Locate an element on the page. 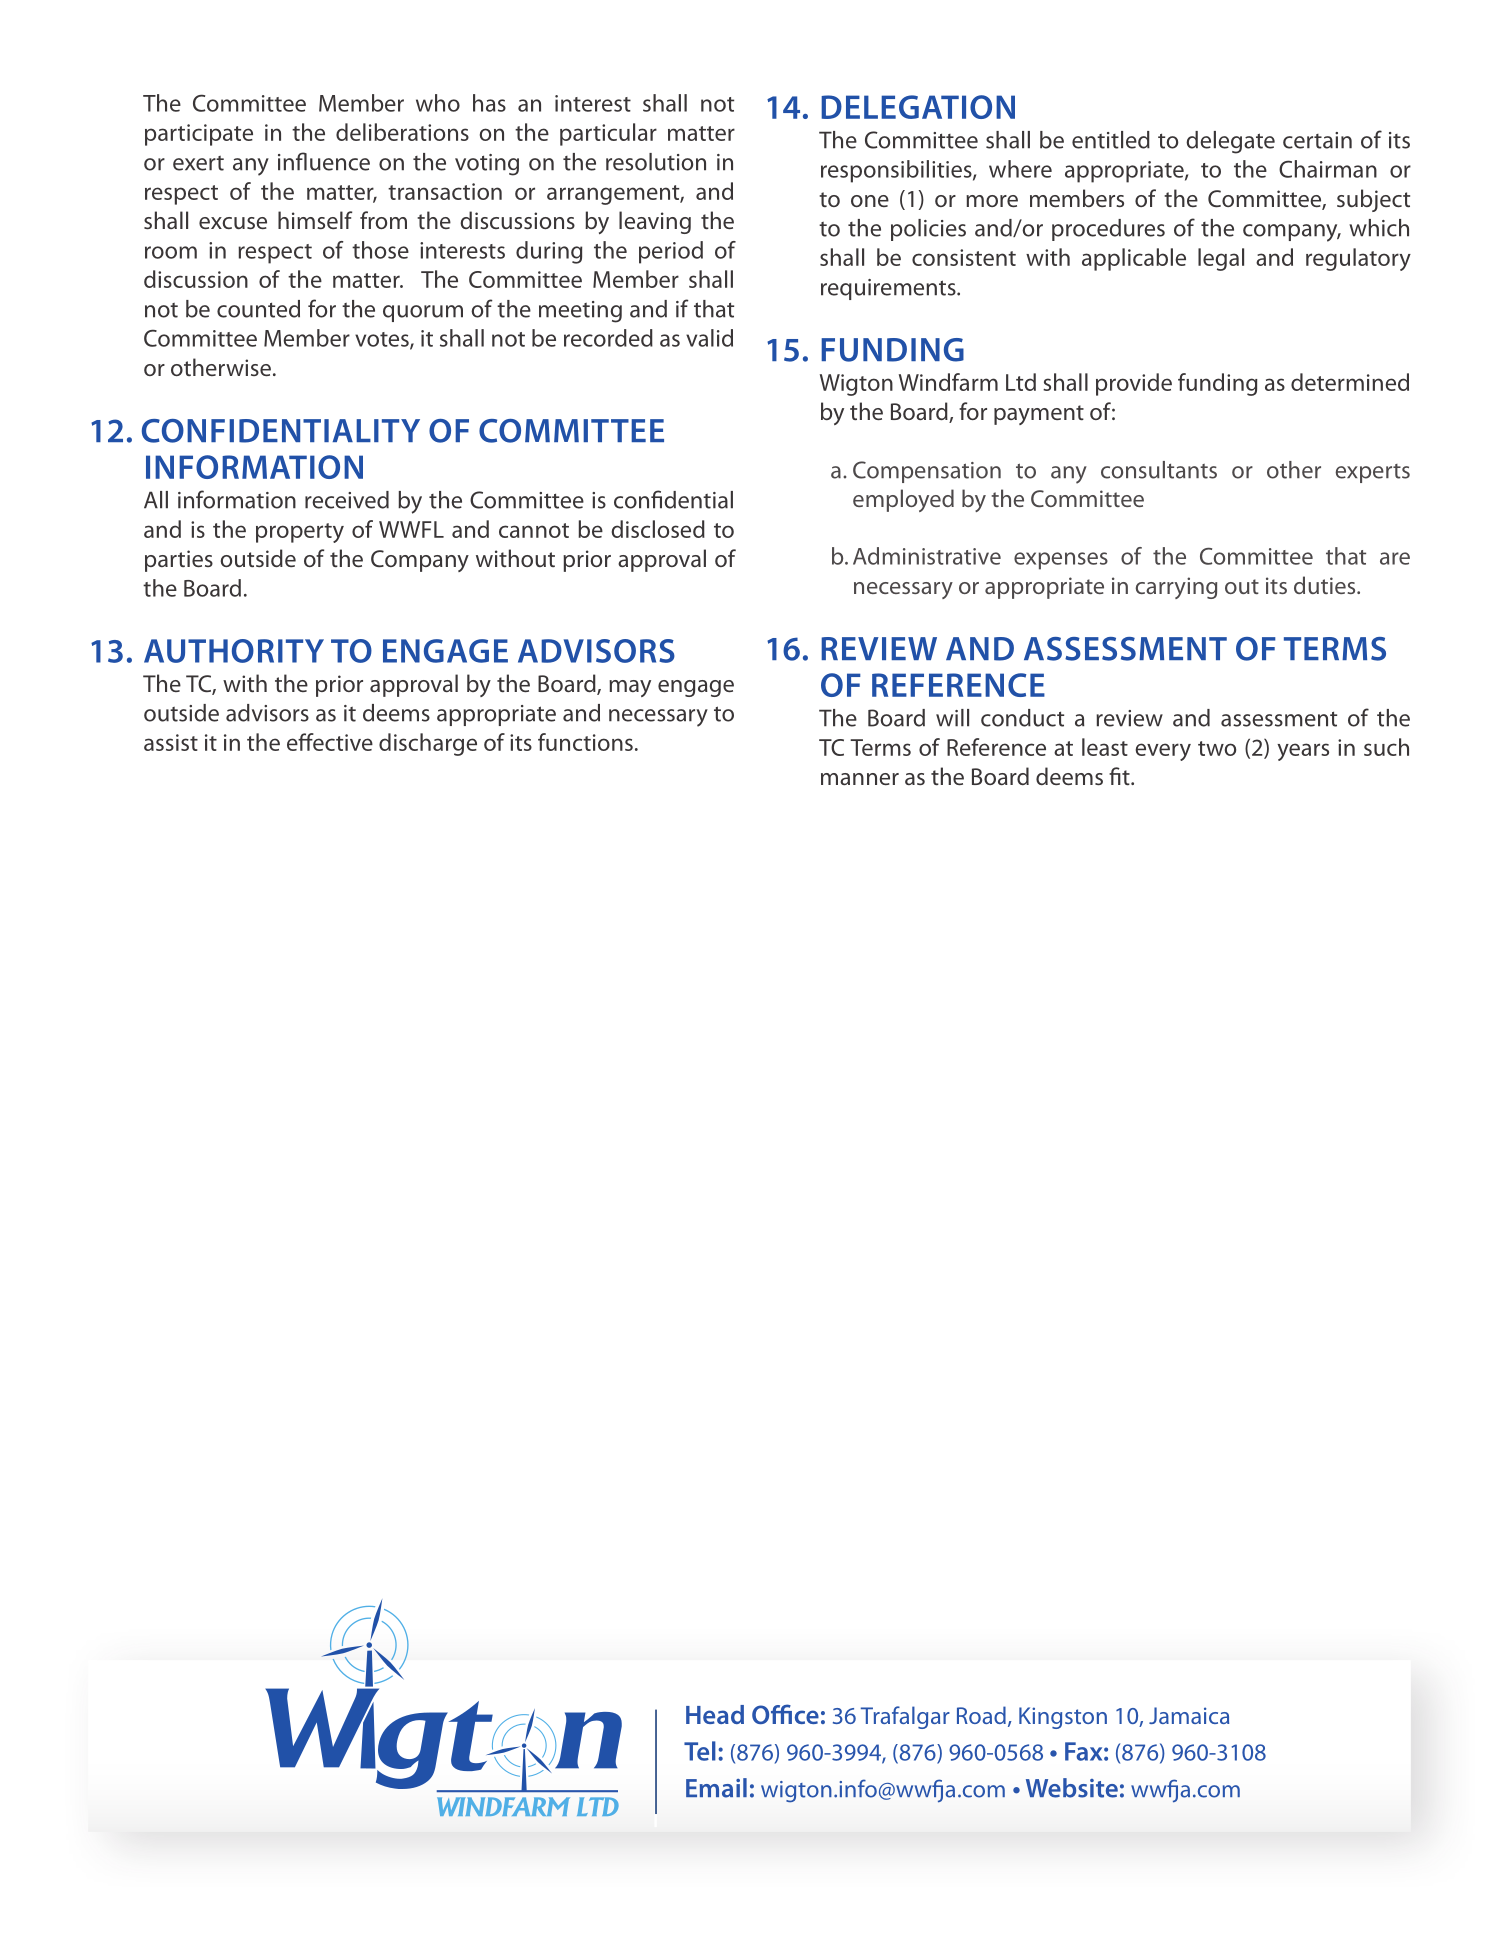 The image size is (1499, 1940). Tel is located at coordinates (700, 1751).
